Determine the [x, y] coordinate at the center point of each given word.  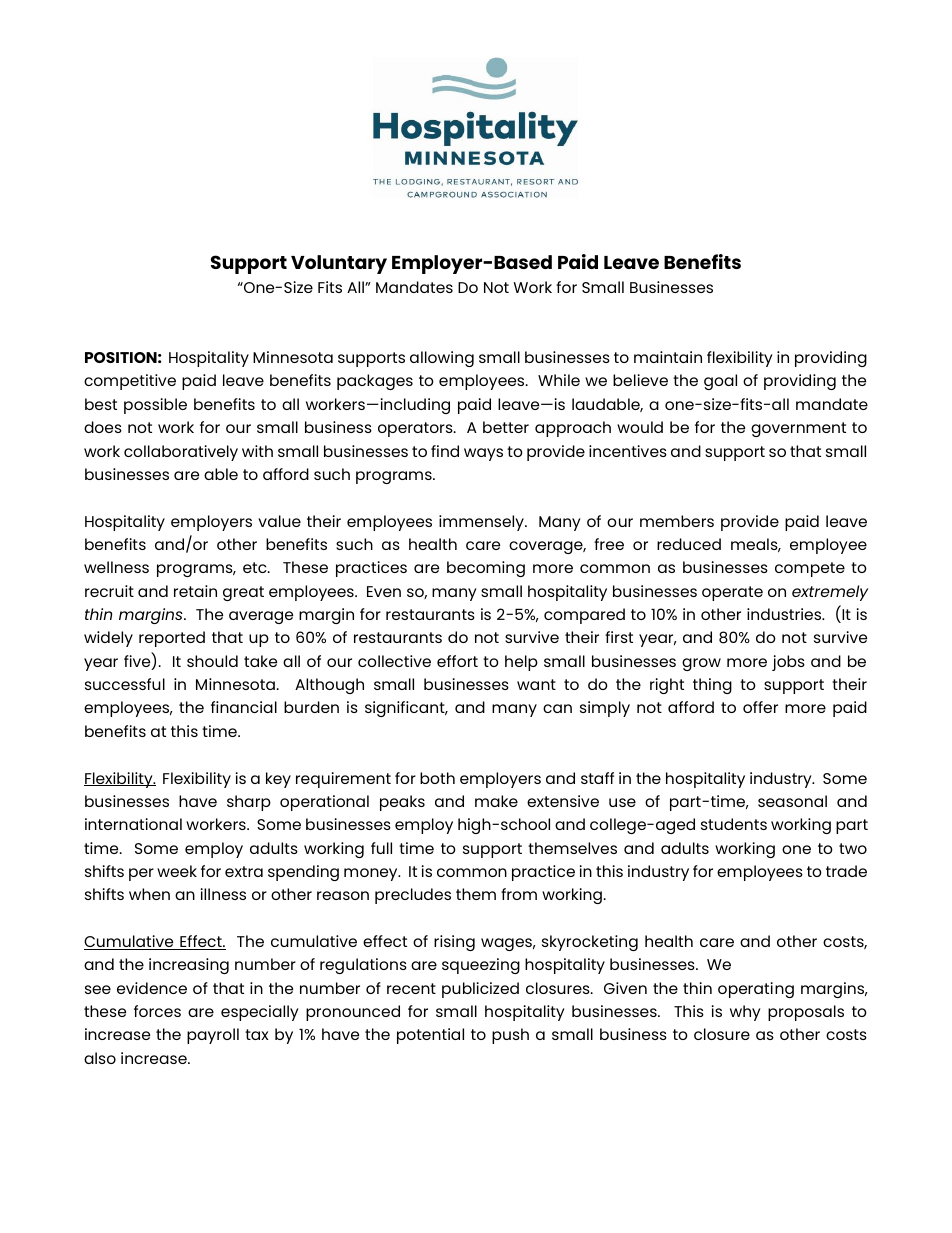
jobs [788, 663]
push [510, 1036]
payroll [213, 1036]
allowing [442, 359]
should [212, 661]
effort [457, 661]
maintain [668, 357]
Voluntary [339, 264]
